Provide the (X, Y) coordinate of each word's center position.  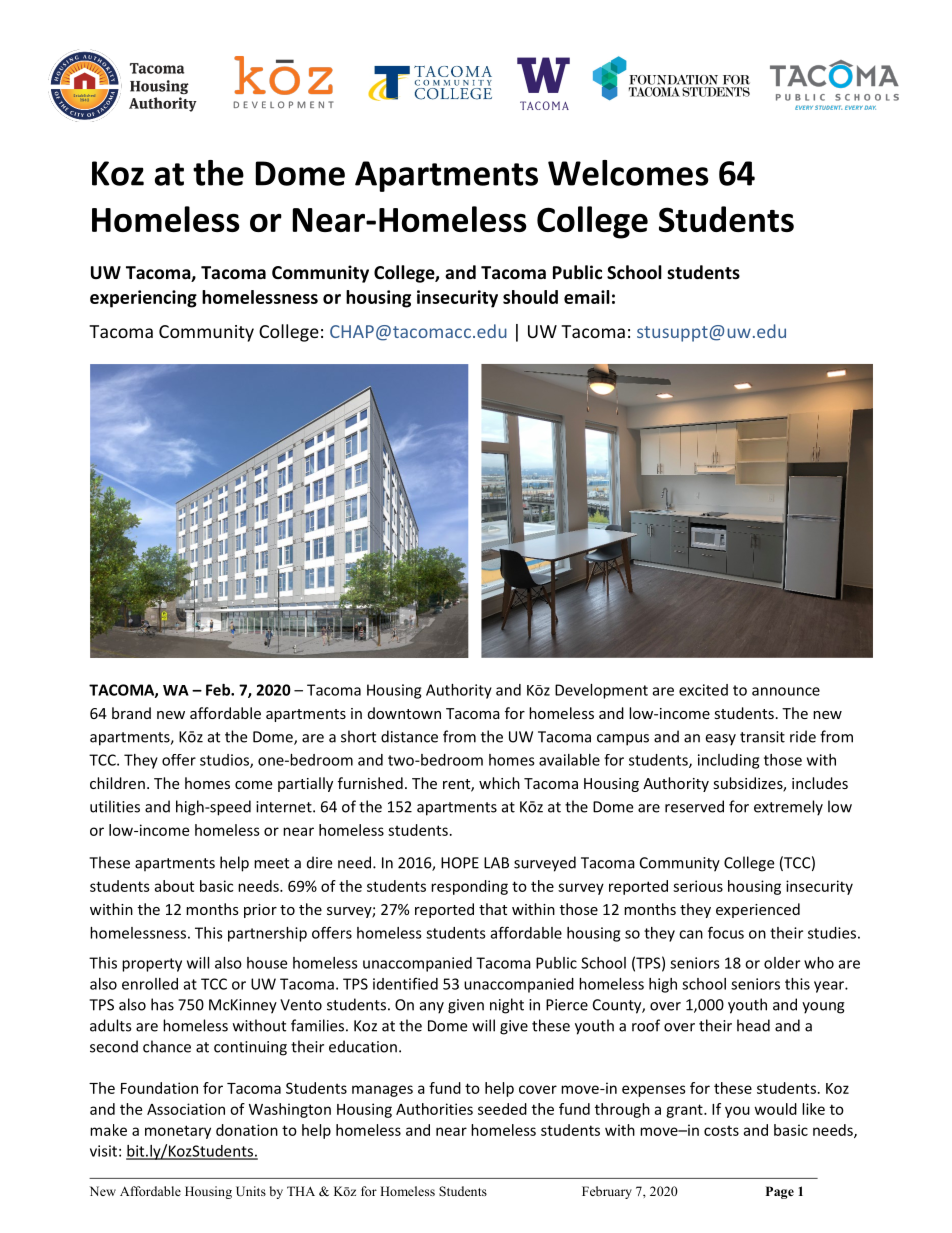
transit (762, 737)
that (493, 909)
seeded (502, 1109)
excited (703, 690)
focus (726, 932)
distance (409, 736)
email (587, 297)
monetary (178, 1132)
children (117, 783)
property (152, 965)
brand (131, 713)
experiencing (143, 299)
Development (601, 691)
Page (780, 1192)
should (530, 297)
